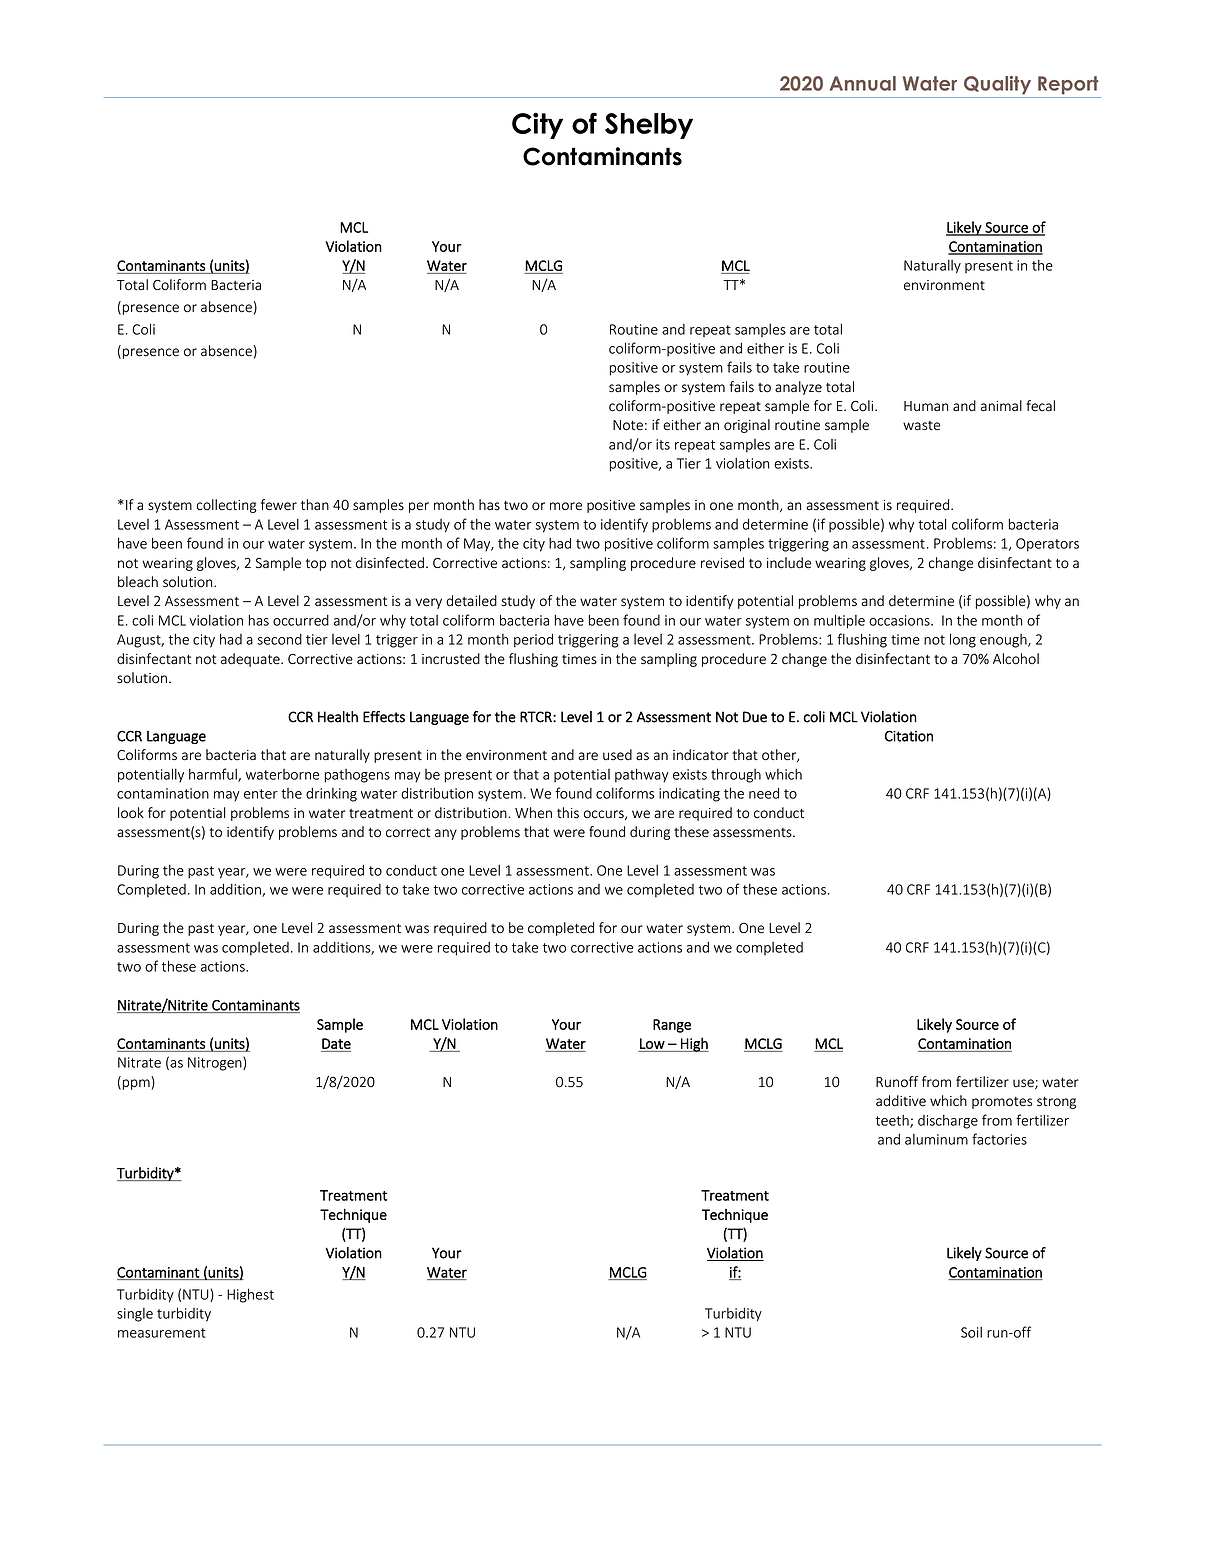 This screenshot has width=1205, height=1559. I want to click on Annual, so click(863, 83).
